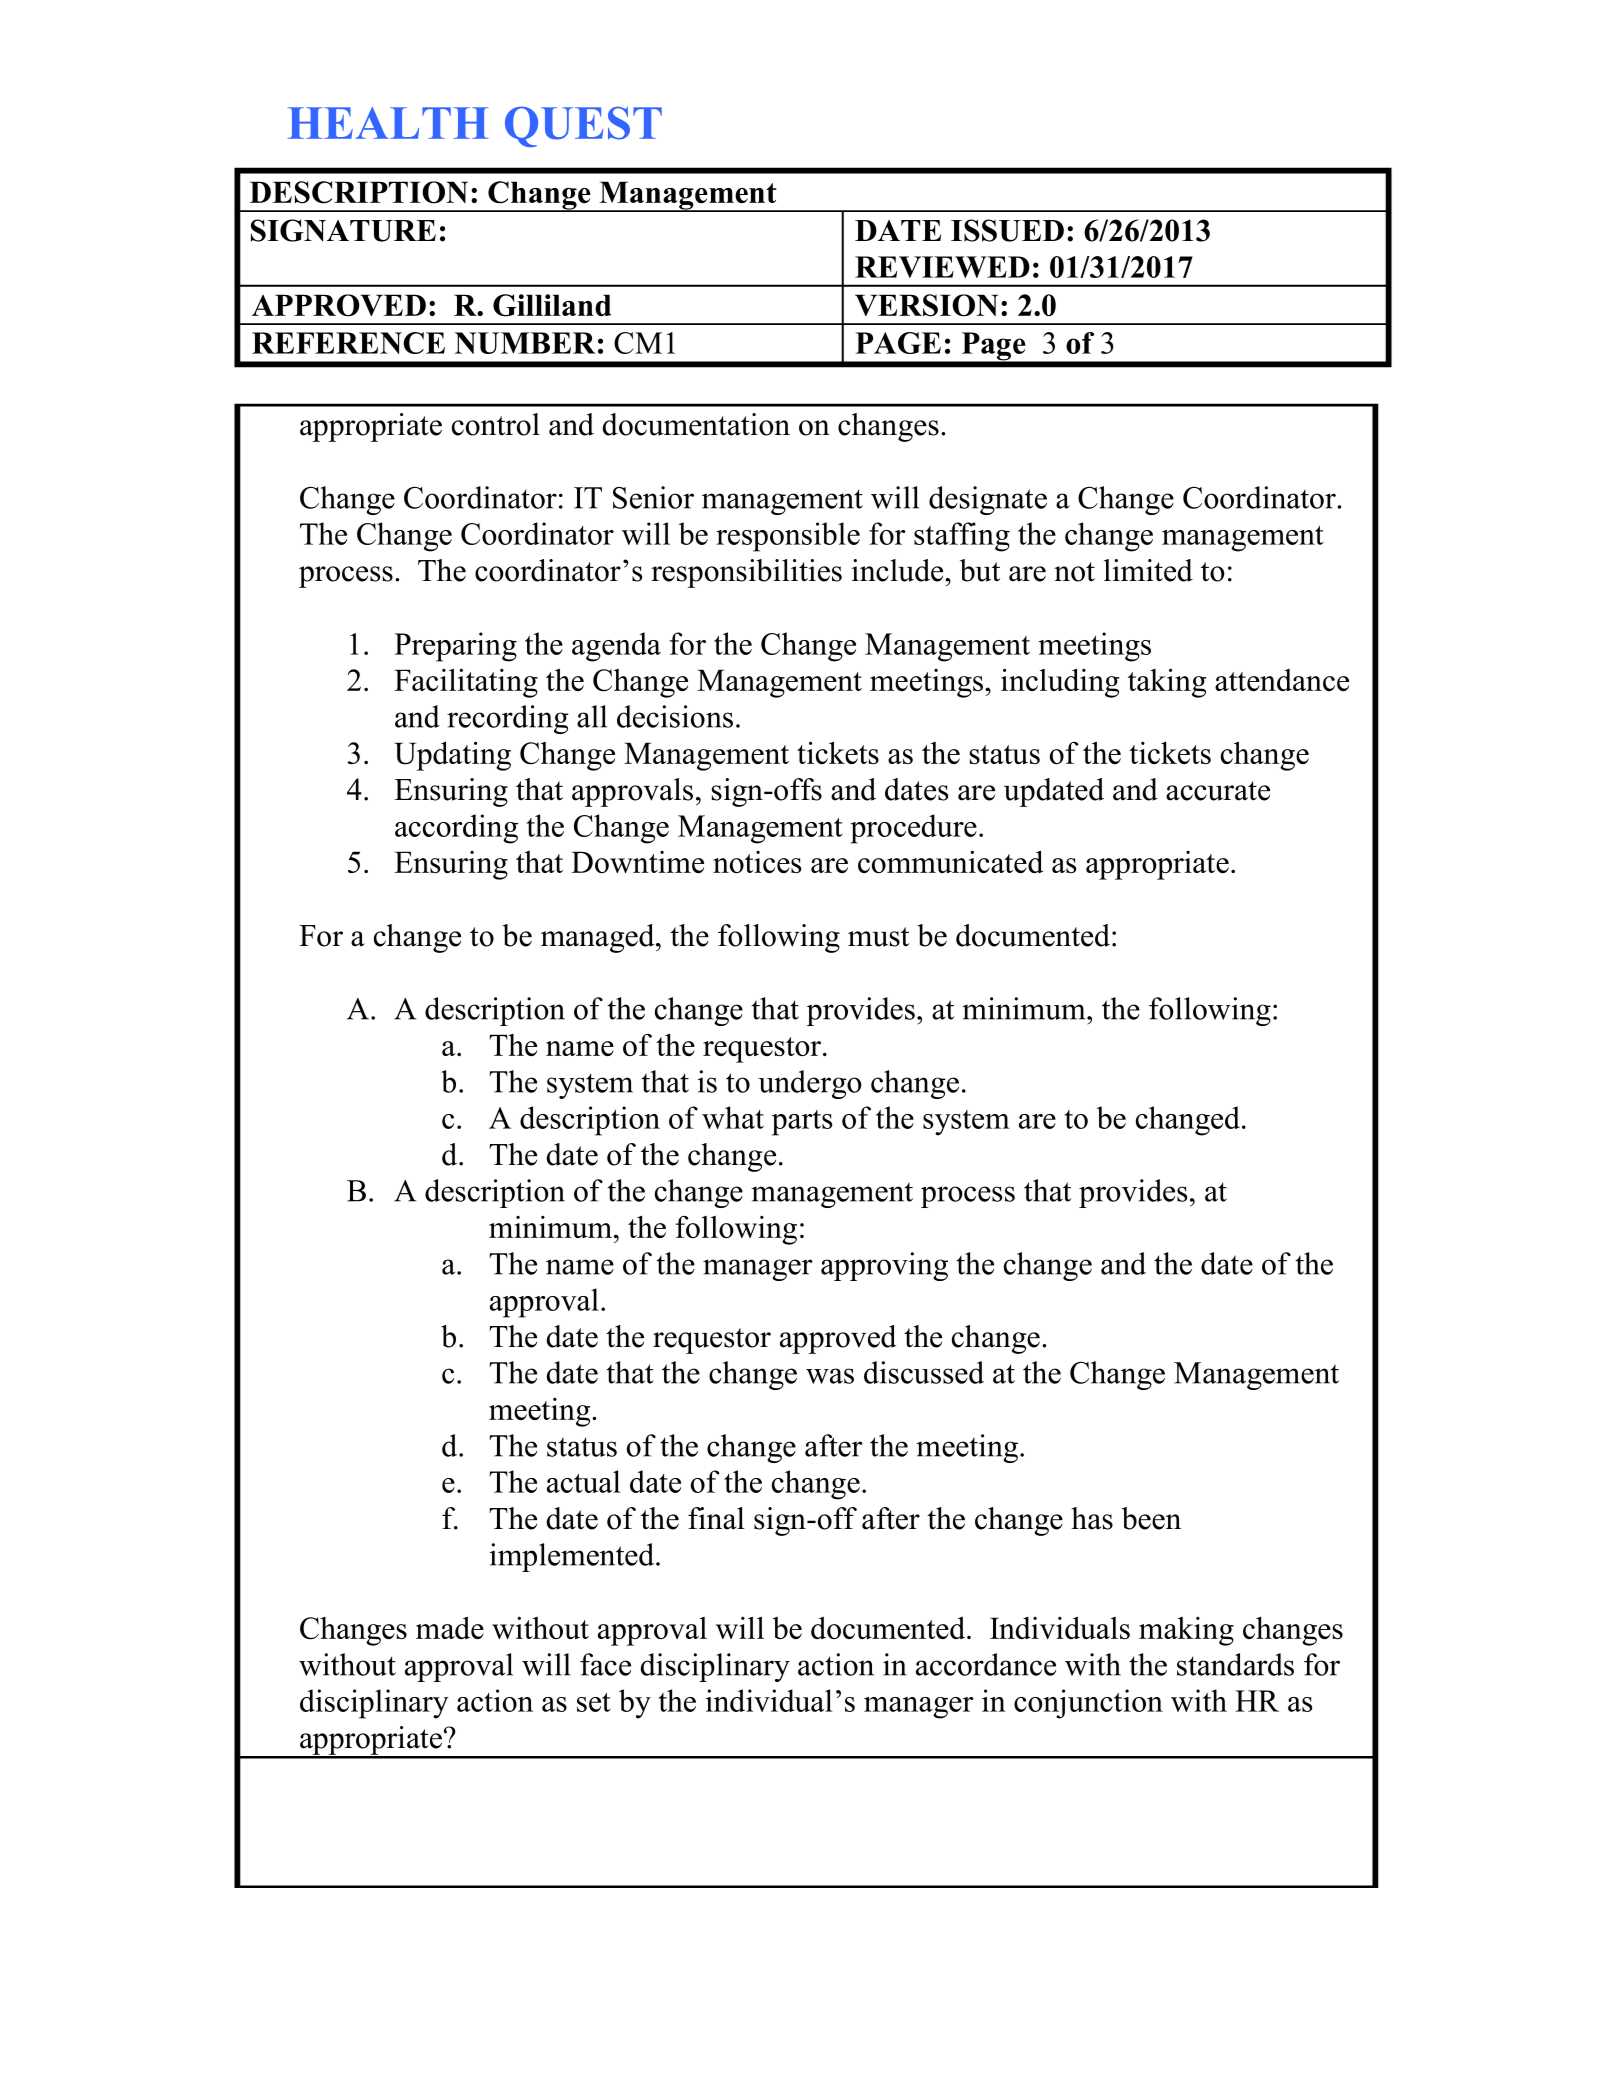 This image has width=1614, height=2089. Describe the element at coordinates (388, 123) in the image. I see `HEALTH` at that location.
